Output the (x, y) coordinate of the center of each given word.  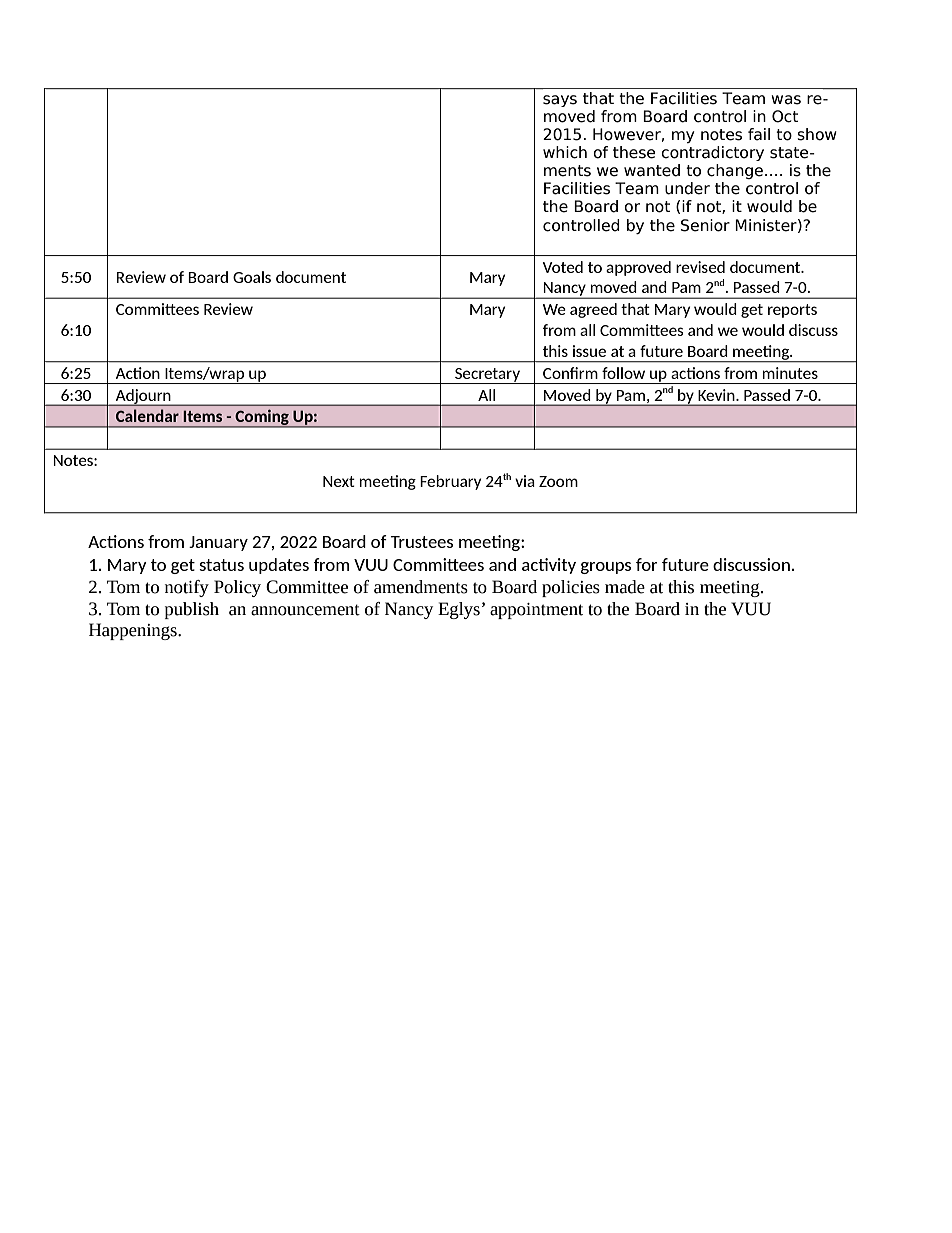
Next (339, 481)
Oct (785, 116)
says (560, 101)
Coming (262, 418)
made (625, 587)
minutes (790, 373)
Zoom (558, 481)
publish (192, 610)
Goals (252, 277)
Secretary (487, 376)
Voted (562, 267)
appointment (536, 611)
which (565, 152)
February (450, 482)
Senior (705, 225)
